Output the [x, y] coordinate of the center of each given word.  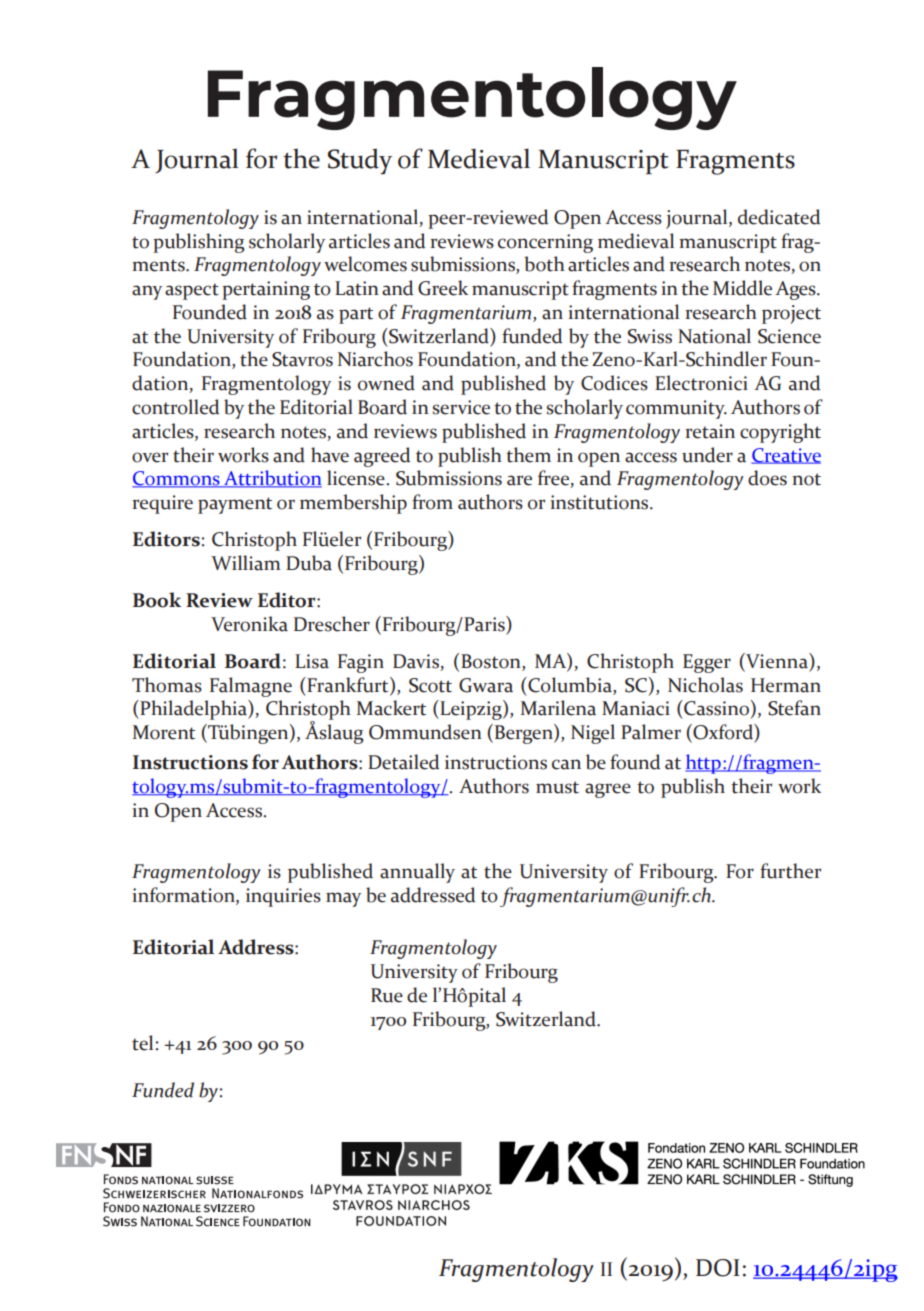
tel [144, 1043]
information [184, 895]
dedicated [779, 217]
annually [417, 873]
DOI [718, 1268]
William [245, 563]
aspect [192, 291]
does [767, 478]
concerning [545, 243]
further [790, 871]
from [432, 502]
